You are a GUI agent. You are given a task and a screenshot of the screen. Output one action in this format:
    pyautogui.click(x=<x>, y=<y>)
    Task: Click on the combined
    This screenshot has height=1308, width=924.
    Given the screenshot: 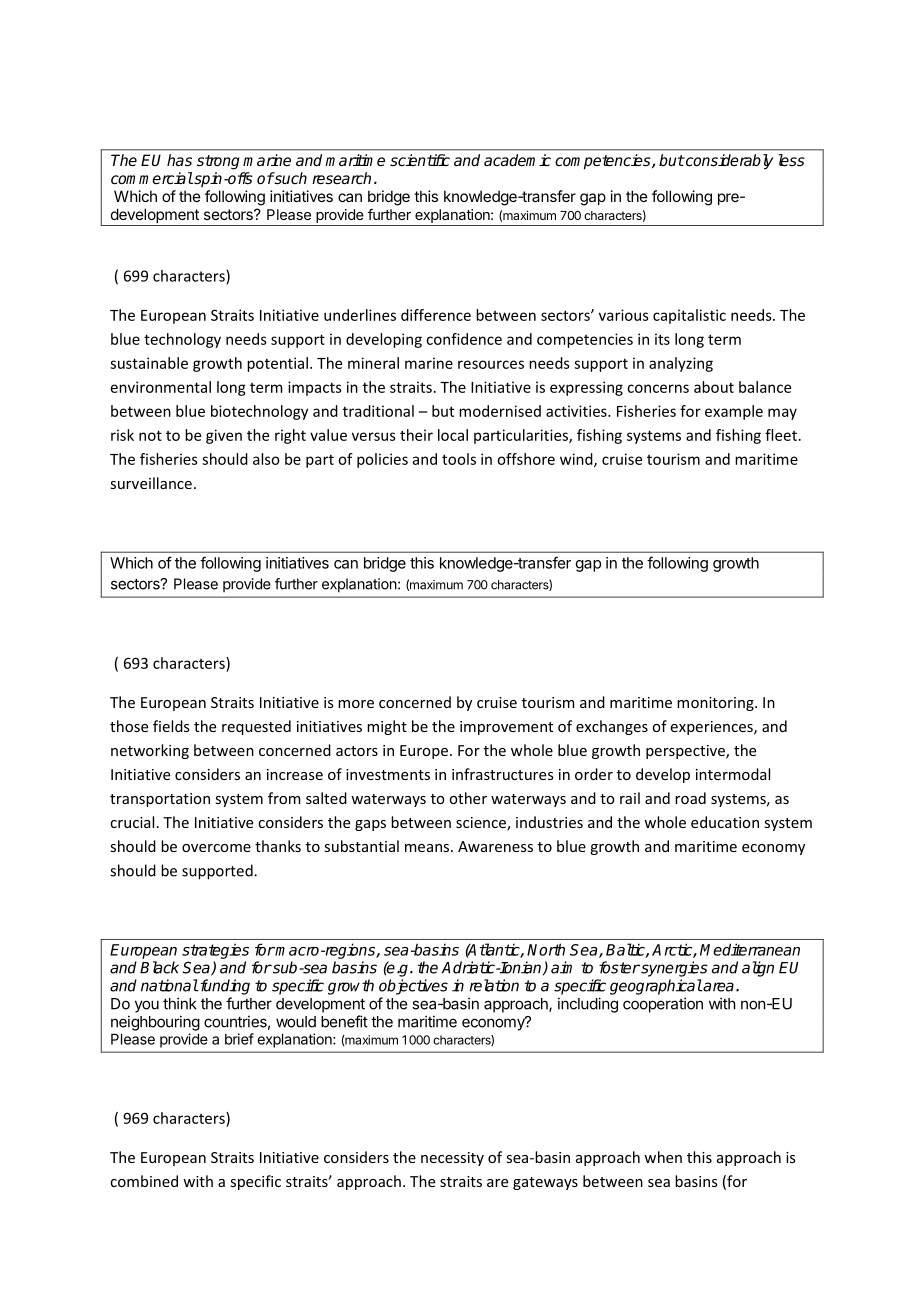 What is the action you would take?
    pyautogui.click(x=144, y=1181)
